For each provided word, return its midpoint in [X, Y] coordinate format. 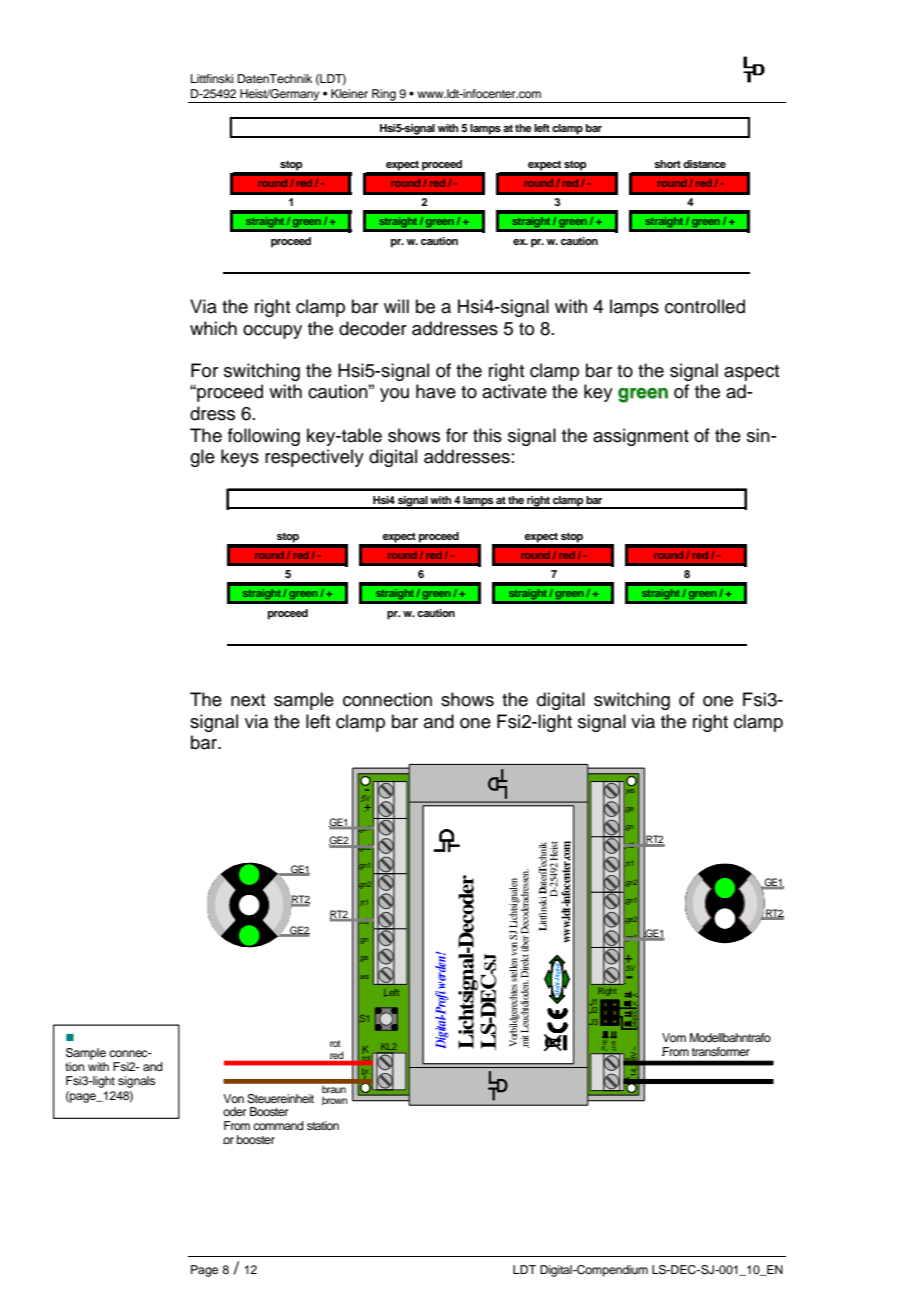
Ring [384, 96]
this [487, 435]
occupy [272, 332]
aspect [752, 373]
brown [334, 1100]
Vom [674, 1037]
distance [704, 164]
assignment [641, 437]
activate [514, 391]
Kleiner [349, 93]
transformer [721, 1051]
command [278, 1125]
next [248, 700]
